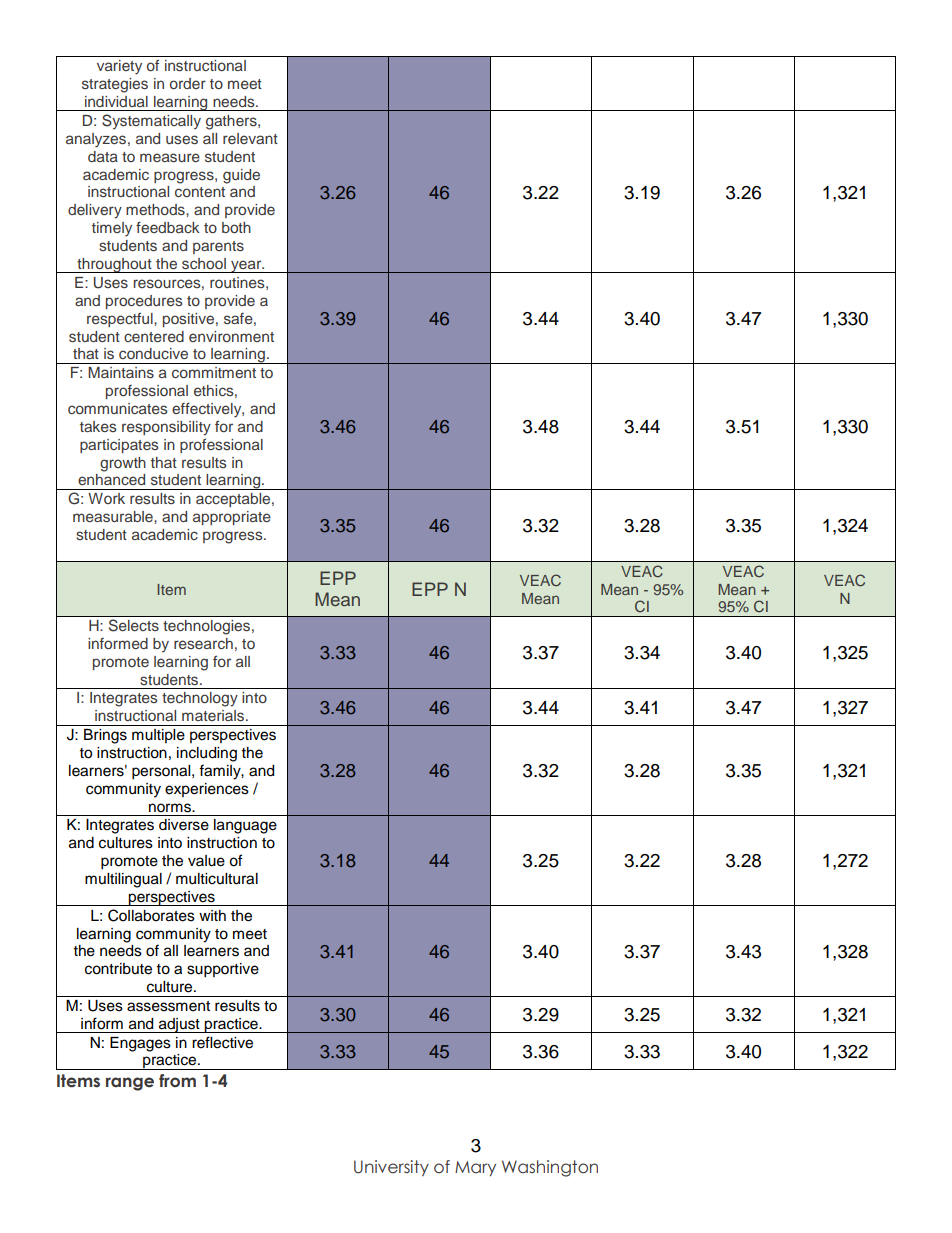 The image size is (952, 1233). I want to click on appropriate, so click(232, 518).
